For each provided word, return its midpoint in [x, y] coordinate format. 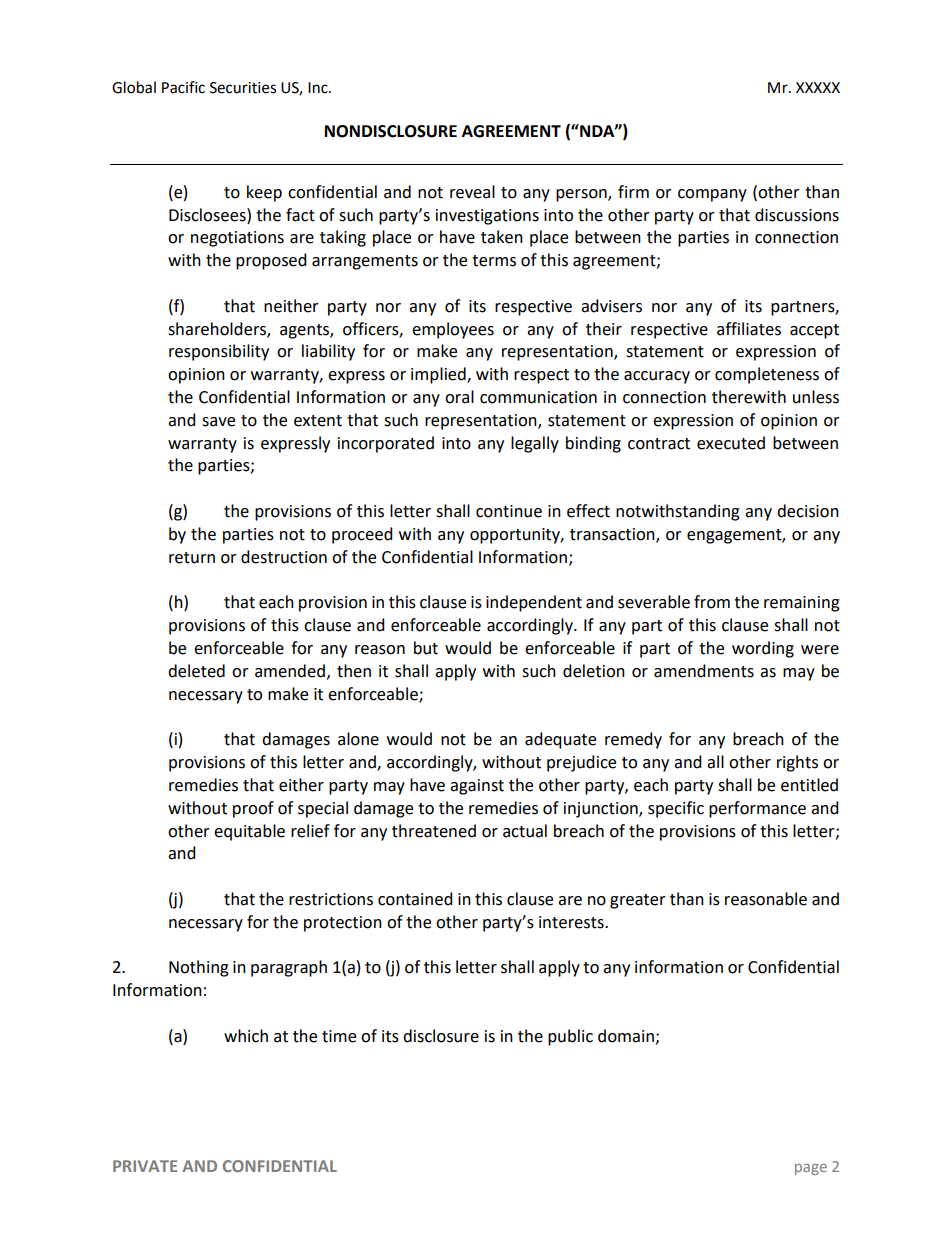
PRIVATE [145, 1166]
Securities [243, 88]
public [570, 1037]
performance [757, 809]
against [477, 787]
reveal [472, 192]
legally [535, 444]
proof [253, 809]
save [218, 422]
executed [731, 443]
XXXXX [818, 87]
